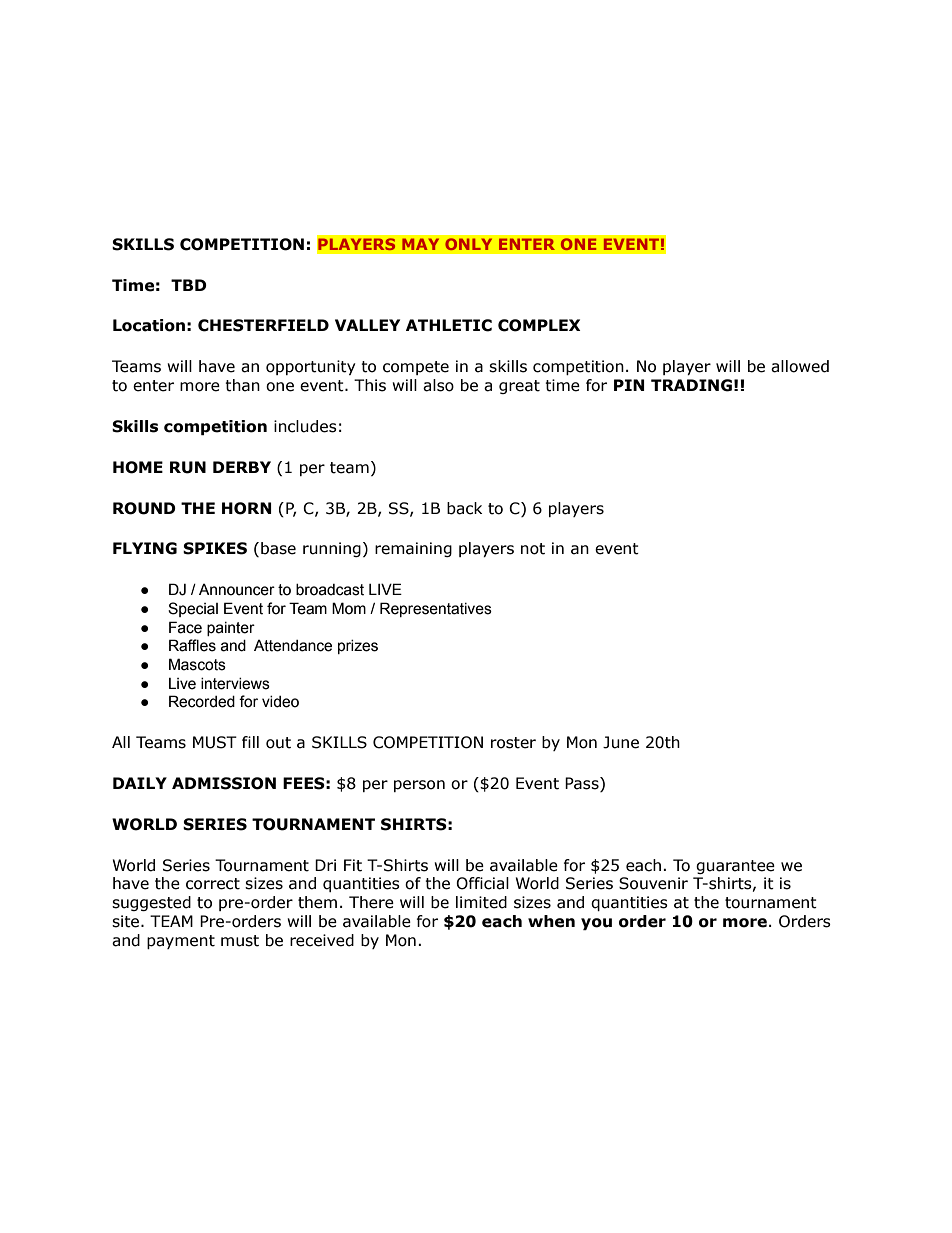  What do you see at coordinates (653, 883) in the document?
I see `Souvenir` at bounding box center [653, 883].
